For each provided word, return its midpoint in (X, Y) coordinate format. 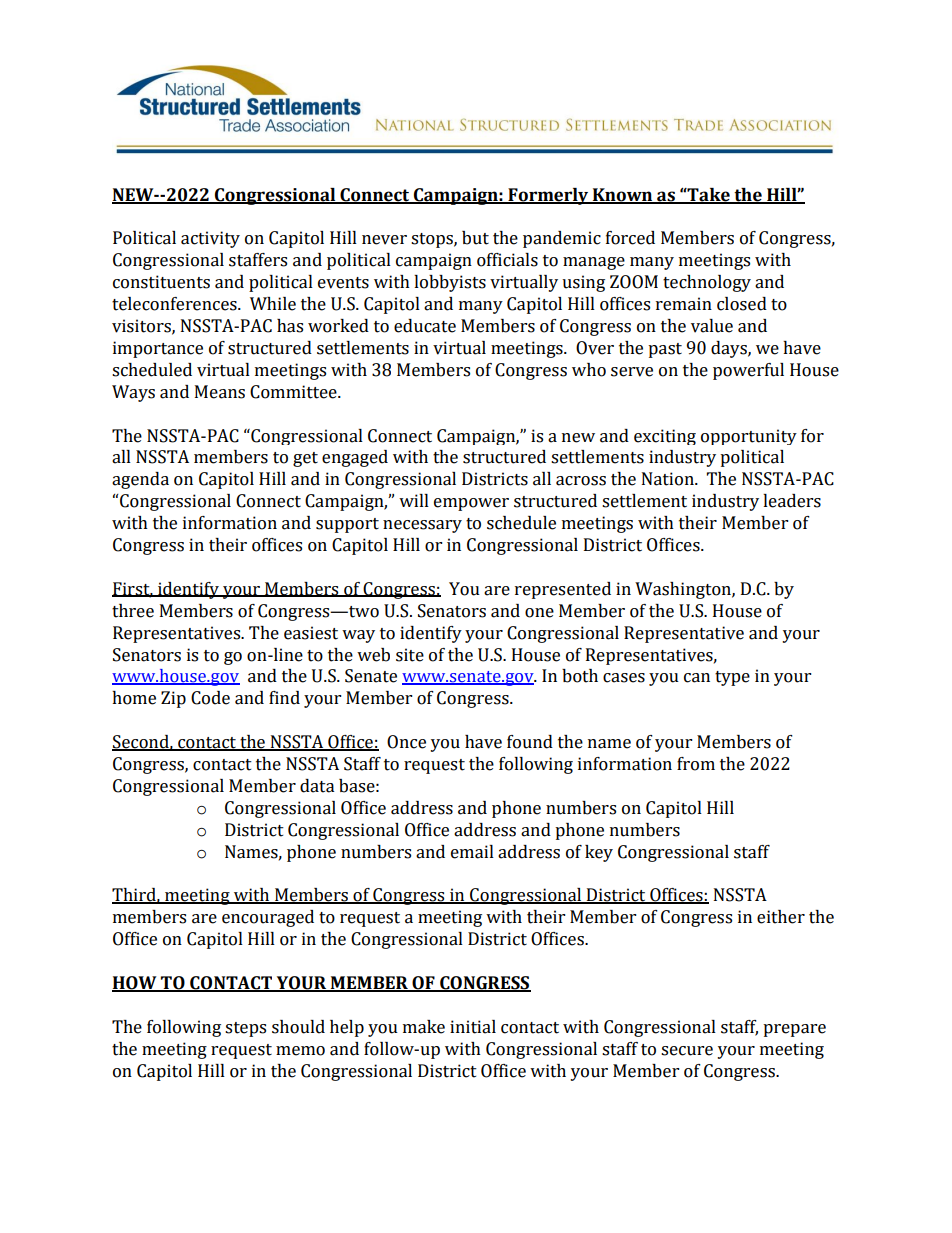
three (133, 611)
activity (210, 239)
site (410, 655)
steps (245, 1029)
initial (473, 1027)
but (475, 238)
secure (687, 1051)
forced (630, 238)
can (697, 678)
